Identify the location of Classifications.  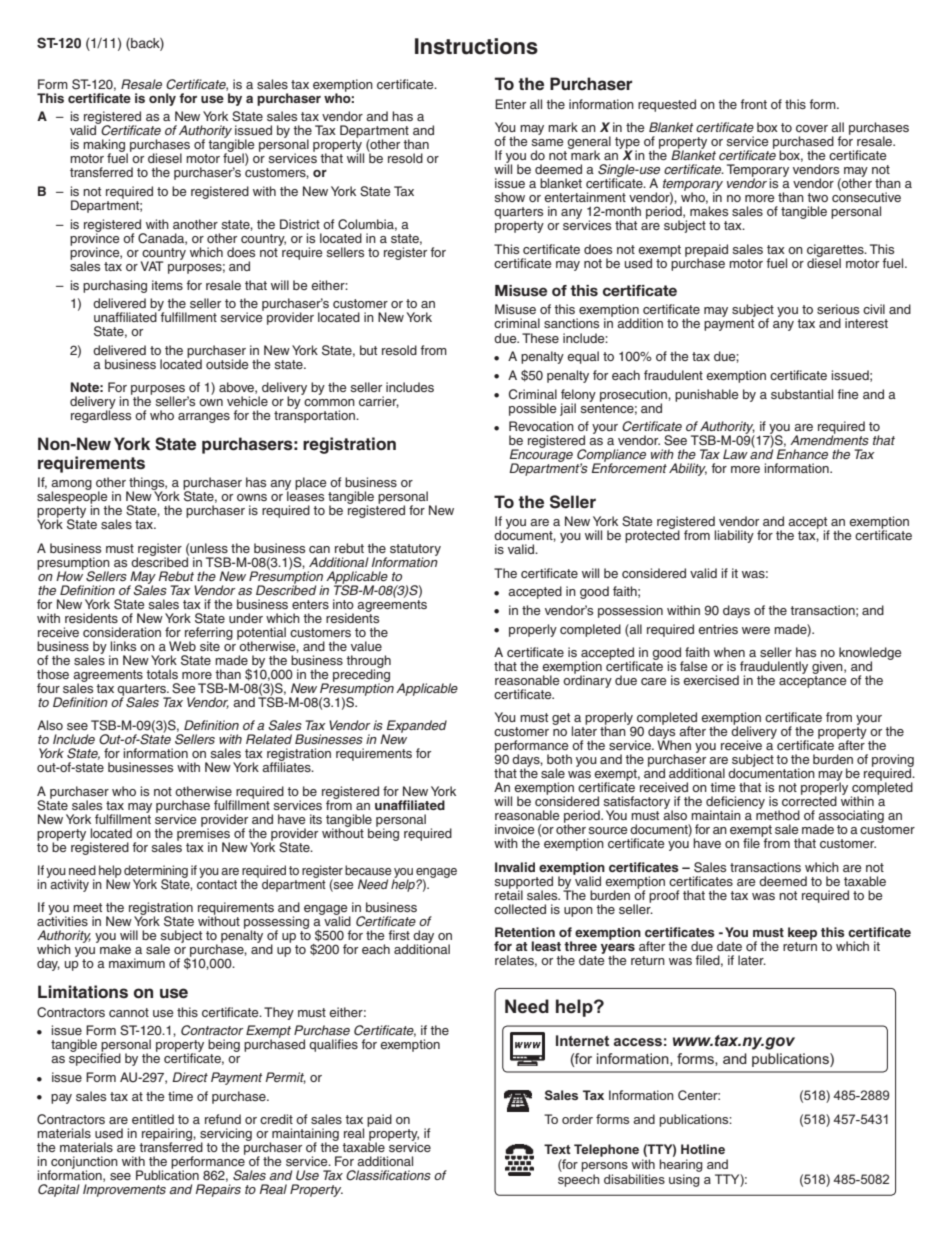
(388, 1175).
